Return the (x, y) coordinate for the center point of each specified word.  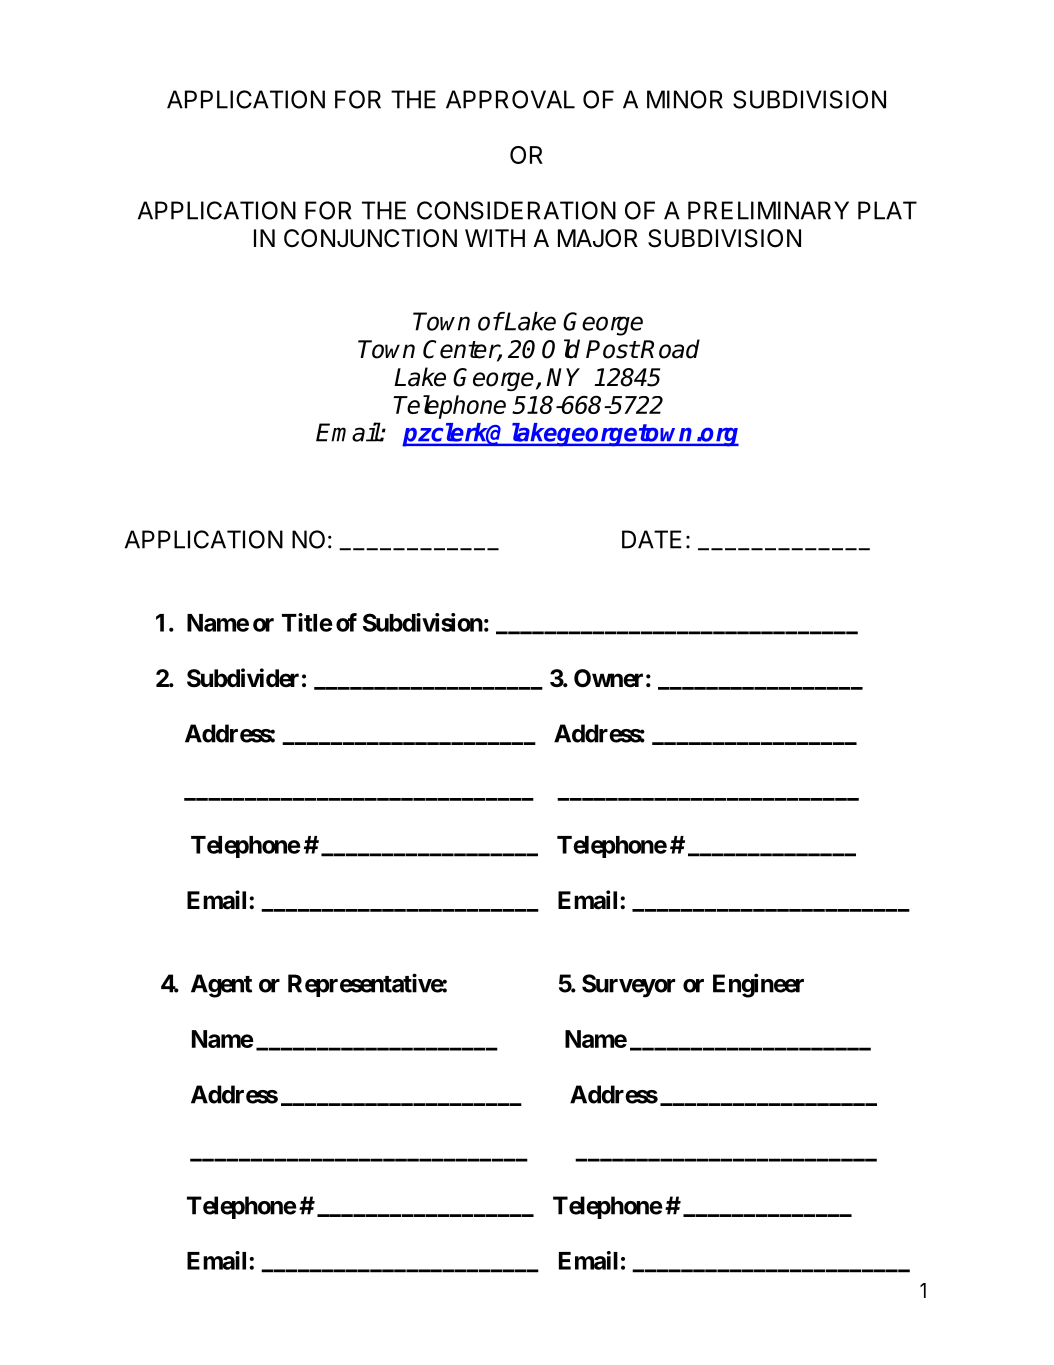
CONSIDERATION (516, 210)
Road (670, 349)
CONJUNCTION (370, 238)
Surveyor (628, 986)
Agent (221, 986)
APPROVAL (510, 99)
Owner (608, 678)
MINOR (685, 99)
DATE (652, 539)
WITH (495, 238)
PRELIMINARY (768, 210)
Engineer (758, 985)
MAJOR (598, 238)
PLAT (887, 210)
